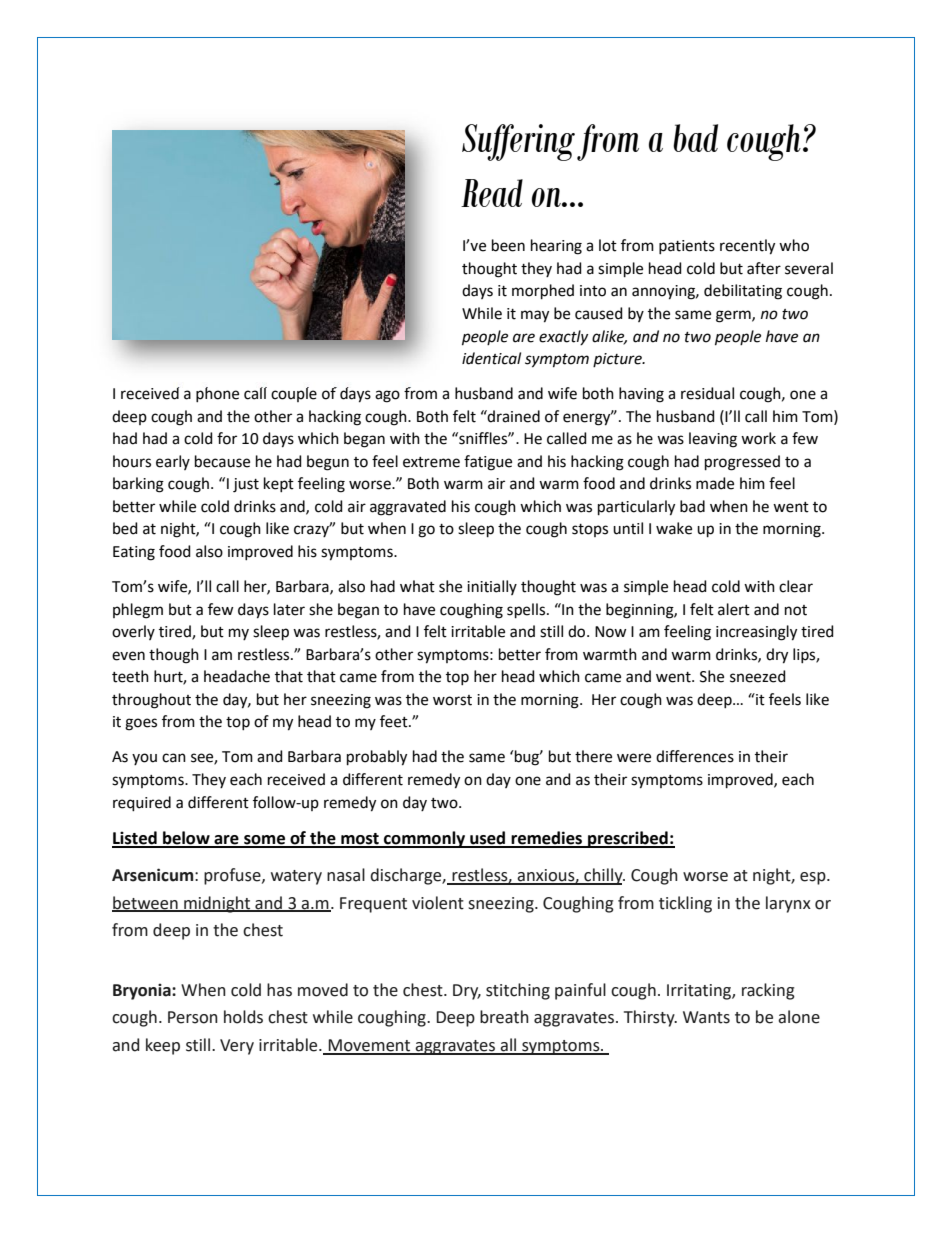 The image size is (952, 1233). What do you see at coordinates (138, 611) in the screenshot?
I see `phlegm` at bounding box center [138, 611].
